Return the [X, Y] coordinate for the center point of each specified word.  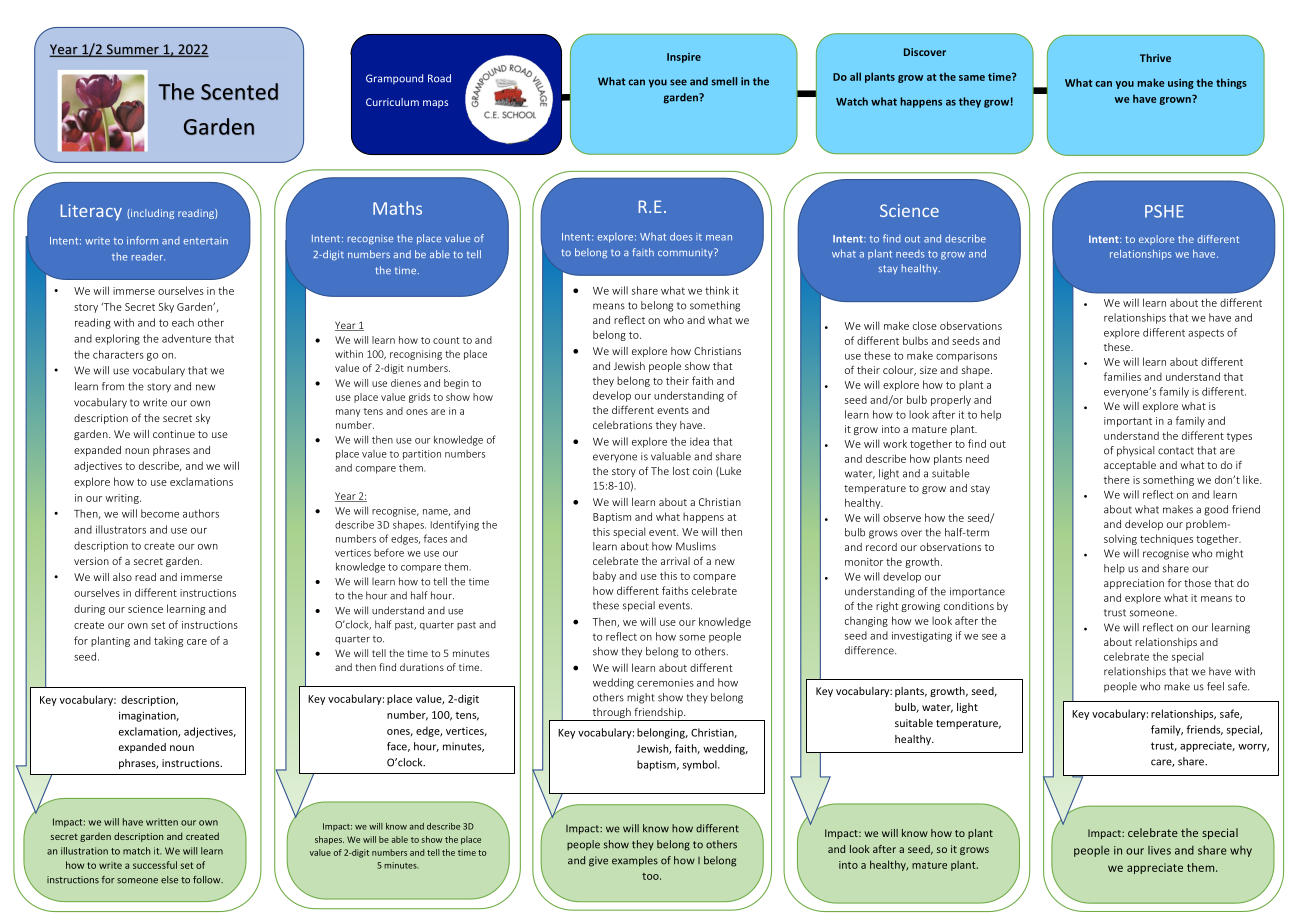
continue [174, 434]
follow [208, 880]
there [1117, 479]
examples [635, 861]
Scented [239, 91]
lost [681, 471]
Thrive [1155, 58]
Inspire [684, 58]
